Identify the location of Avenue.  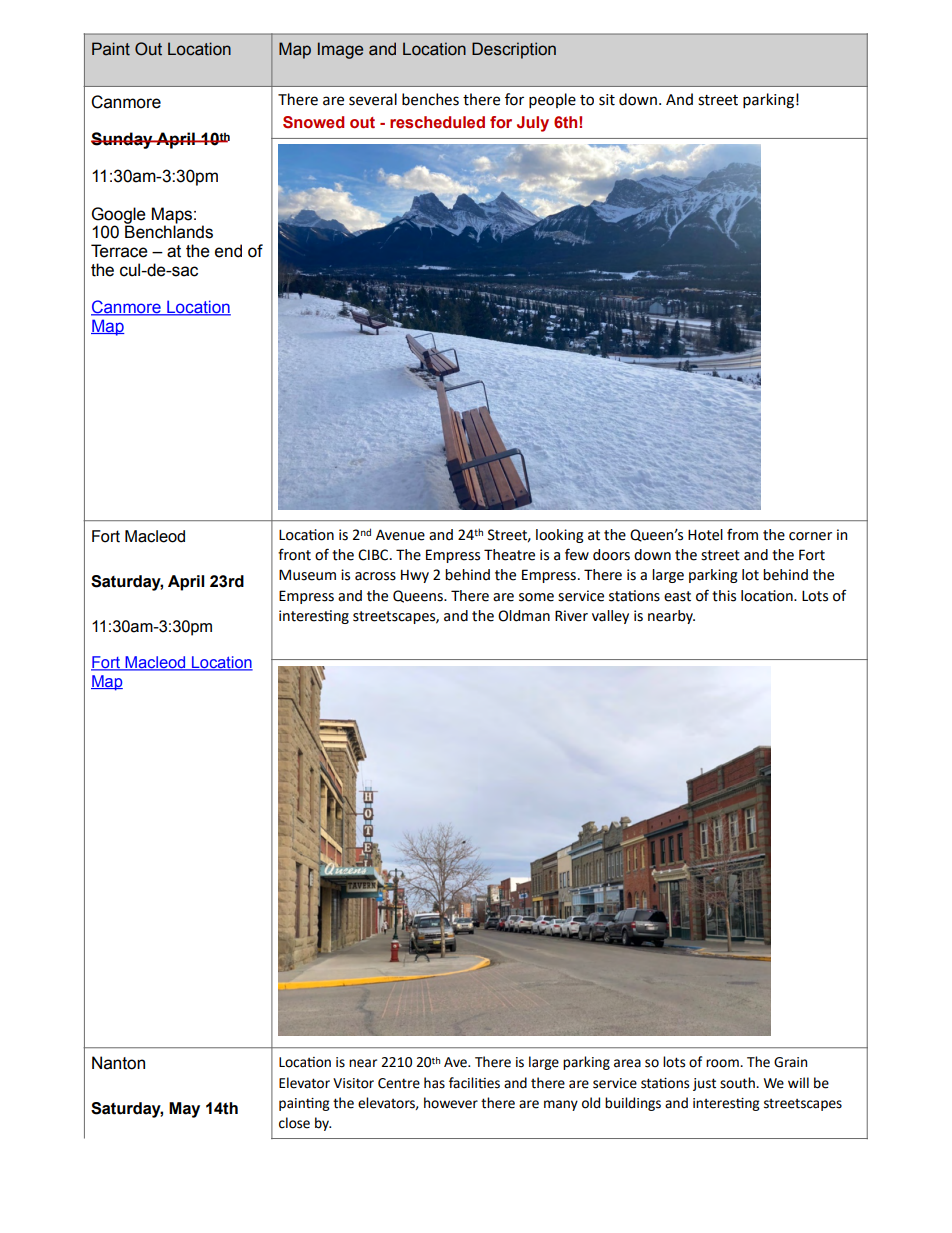
(400, 535).
